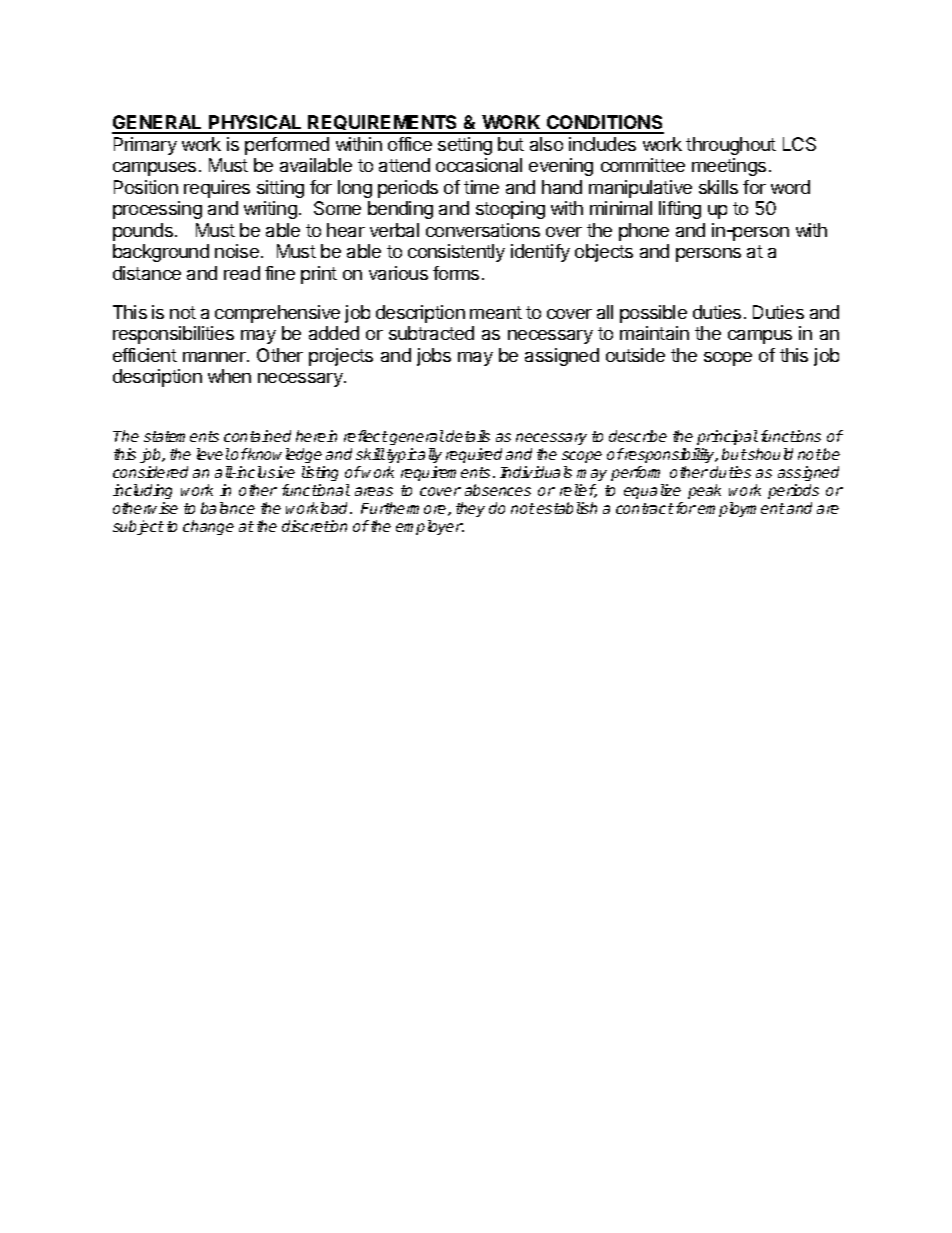  What do you see at coordinates (741, 509) in the screenshot?
I see `employment` at bounding box center [741, 509].
